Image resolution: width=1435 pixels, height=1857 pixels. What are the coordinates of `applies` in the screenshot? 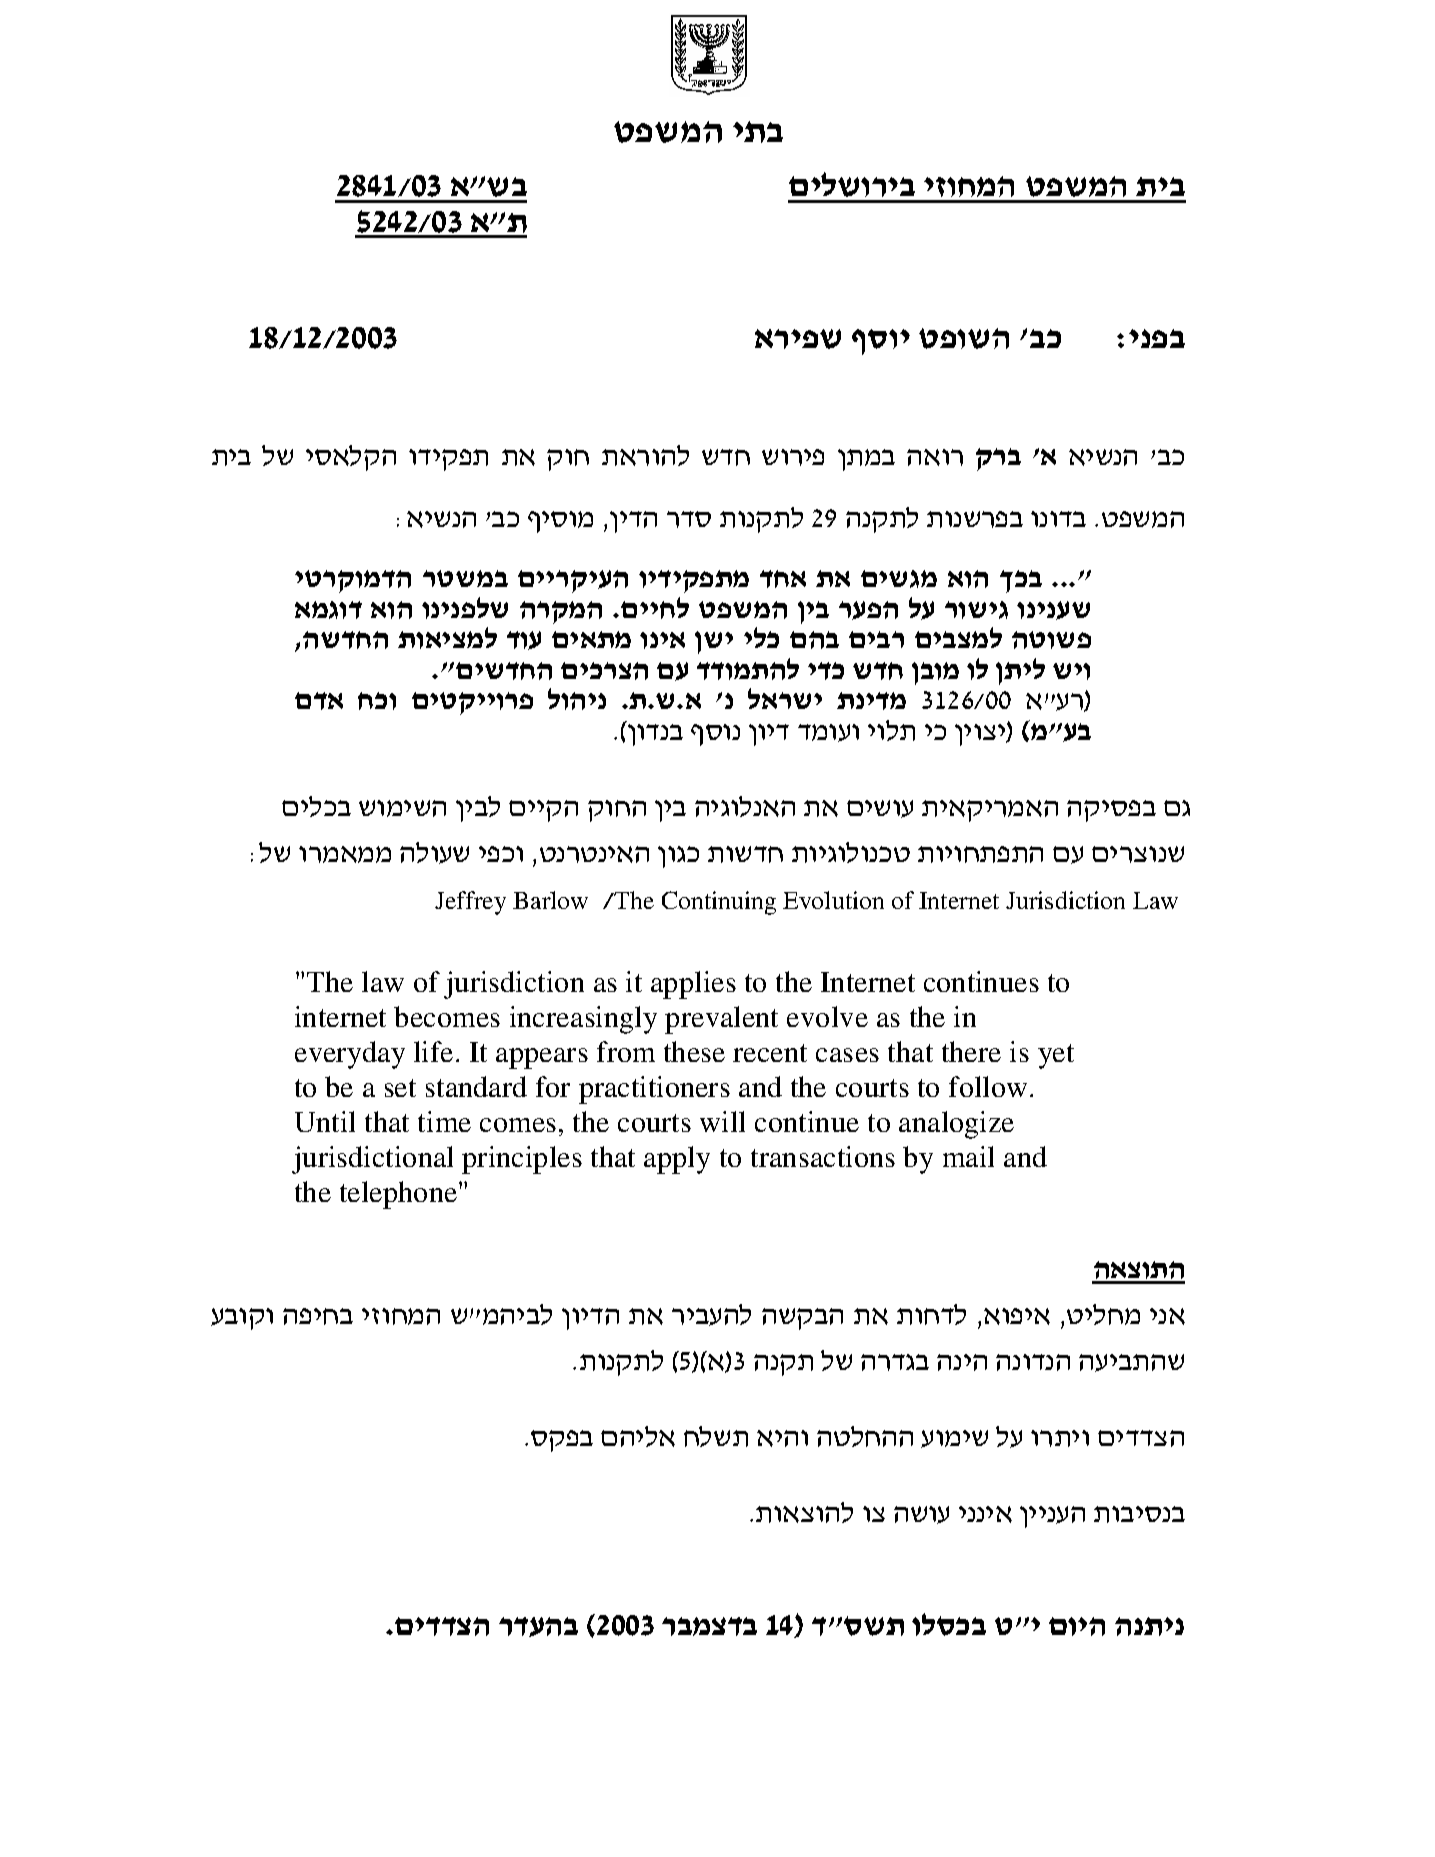 It's located at (693, 985).
